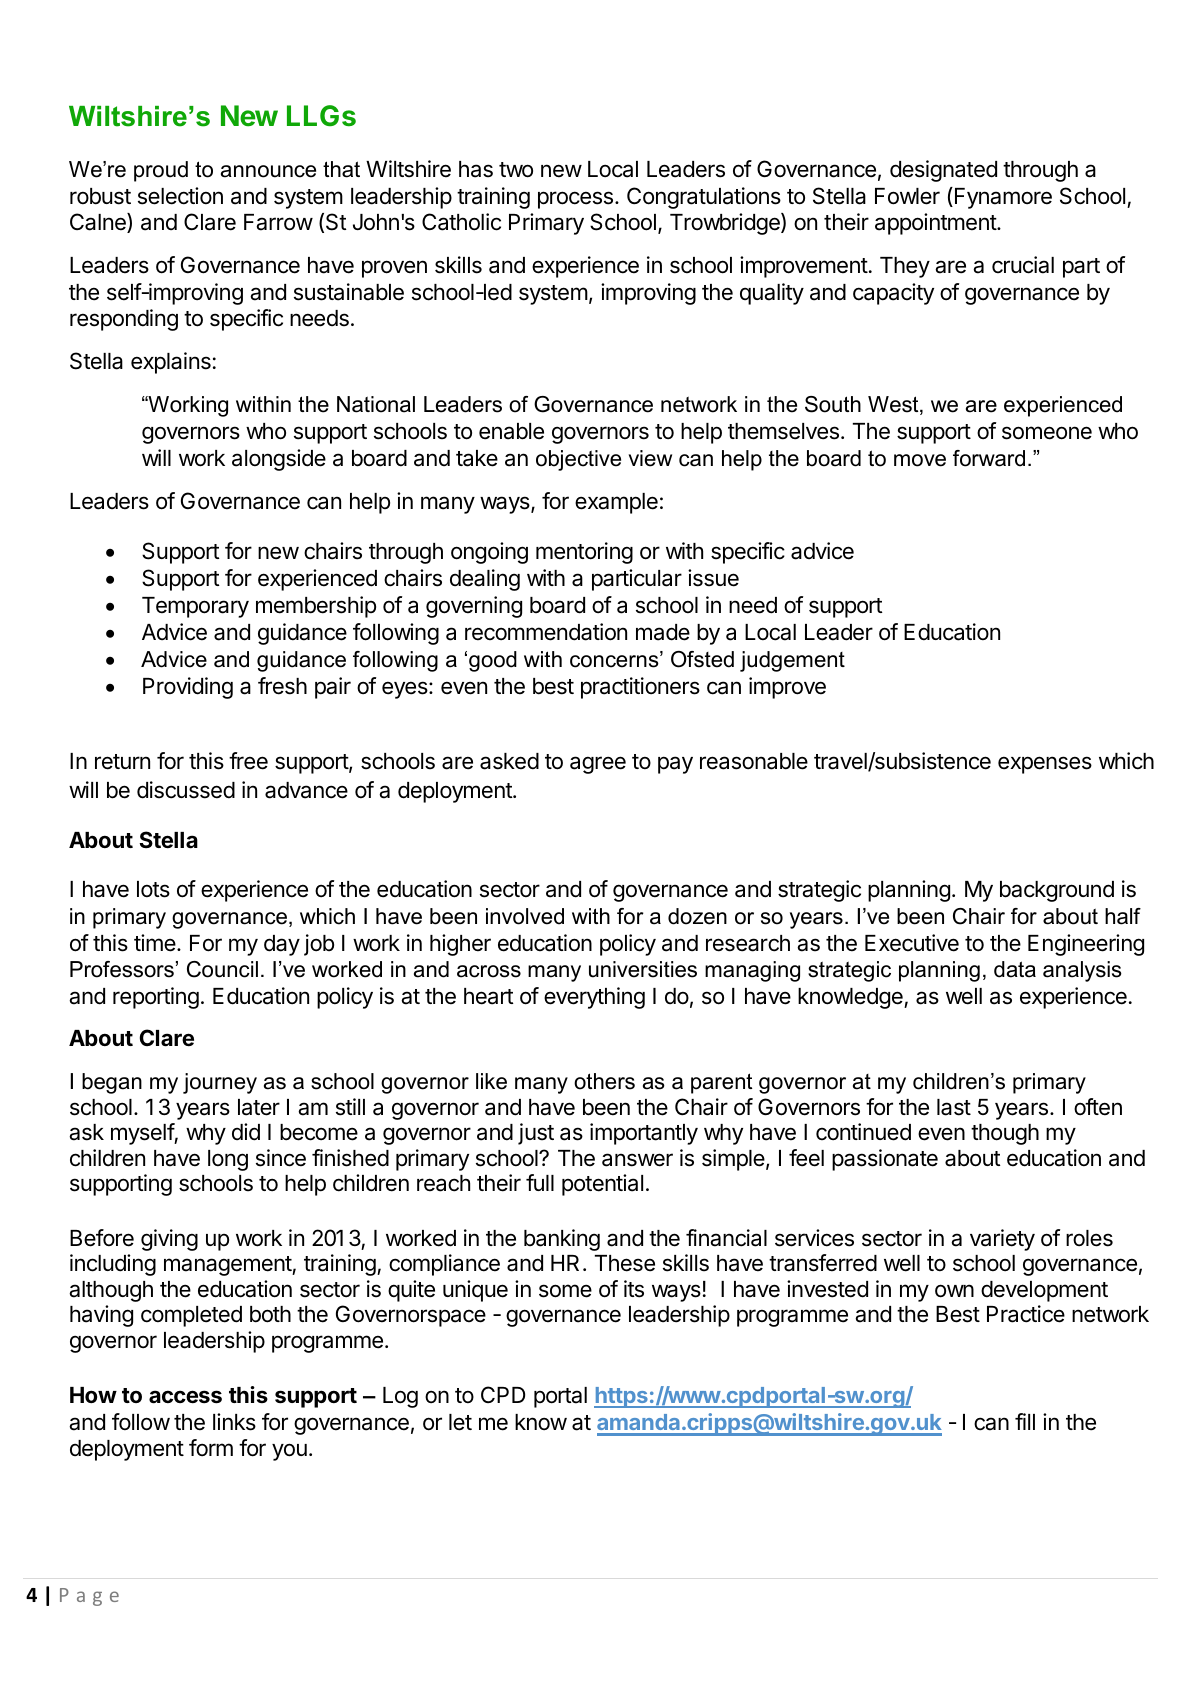 This screenshot has height=1694, width=1199. Describe the element at coordinates (1045, 765) in the screenshot. I see `expenses` at that location.
